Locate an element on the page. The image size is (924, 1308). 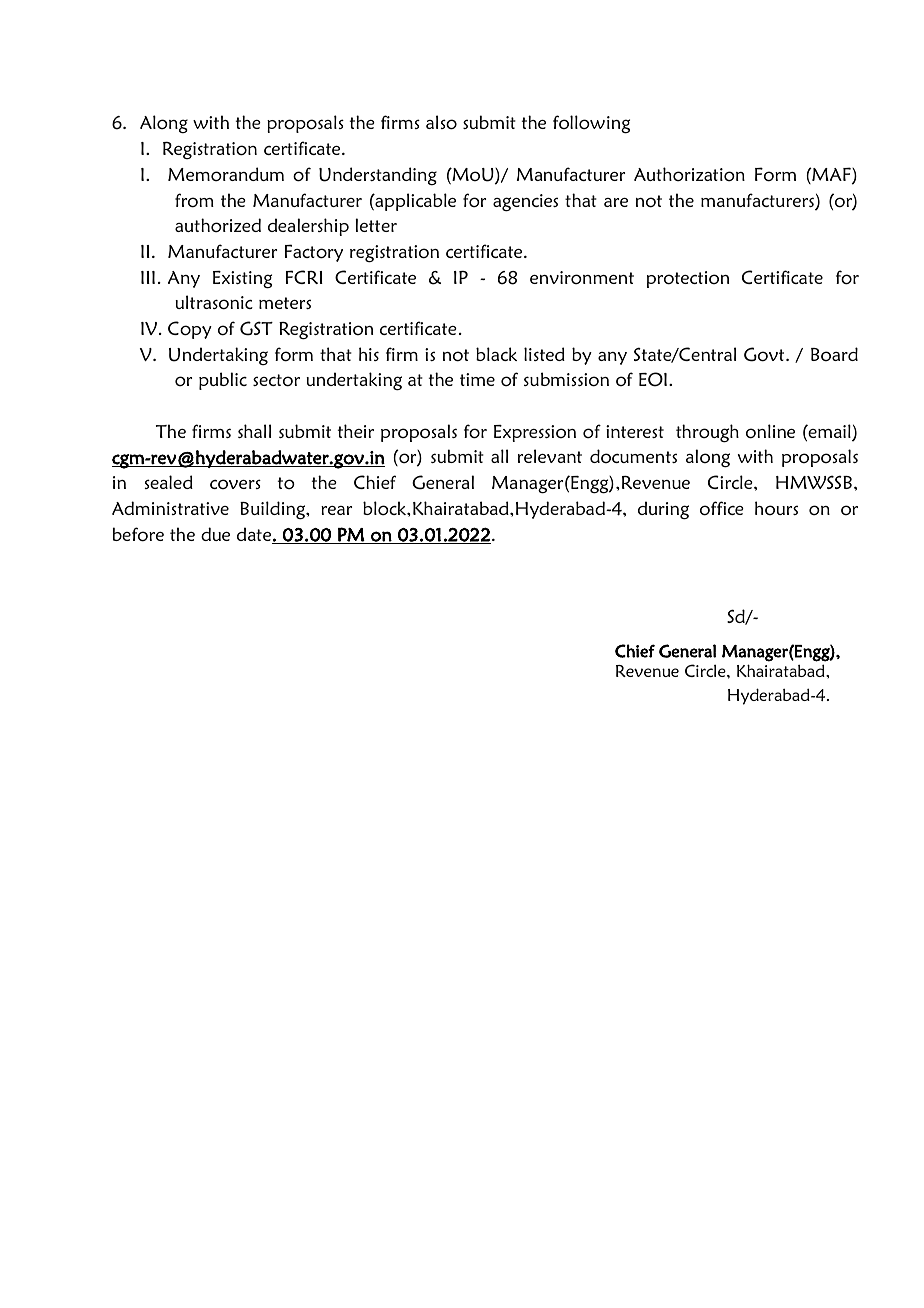
Copy is located at coordinates (190, 330).
